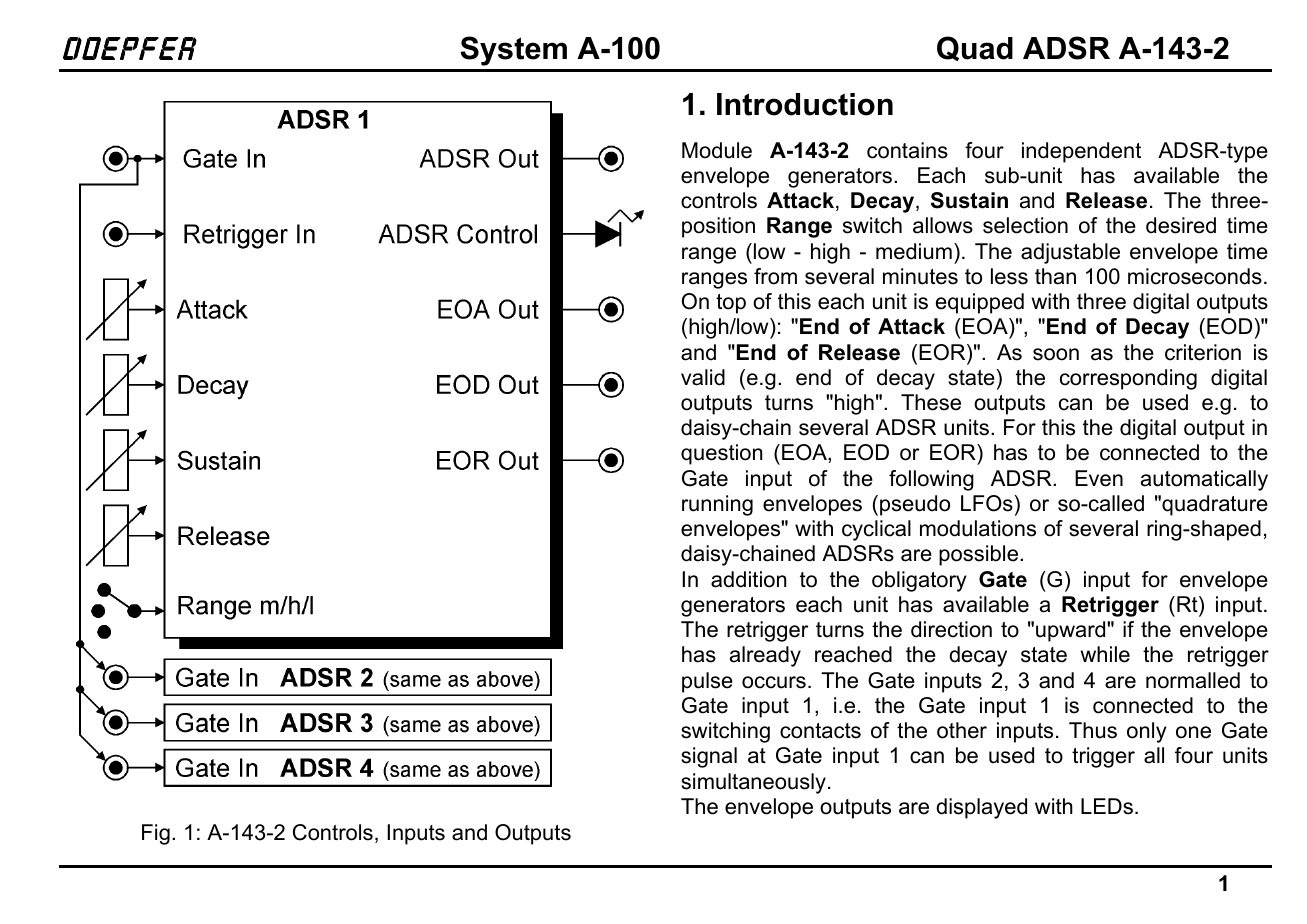 This screenshot has width=1307, height=924. Describe the element at coordinates (980, 555) in the screenshot. I see `possible` at that location.
